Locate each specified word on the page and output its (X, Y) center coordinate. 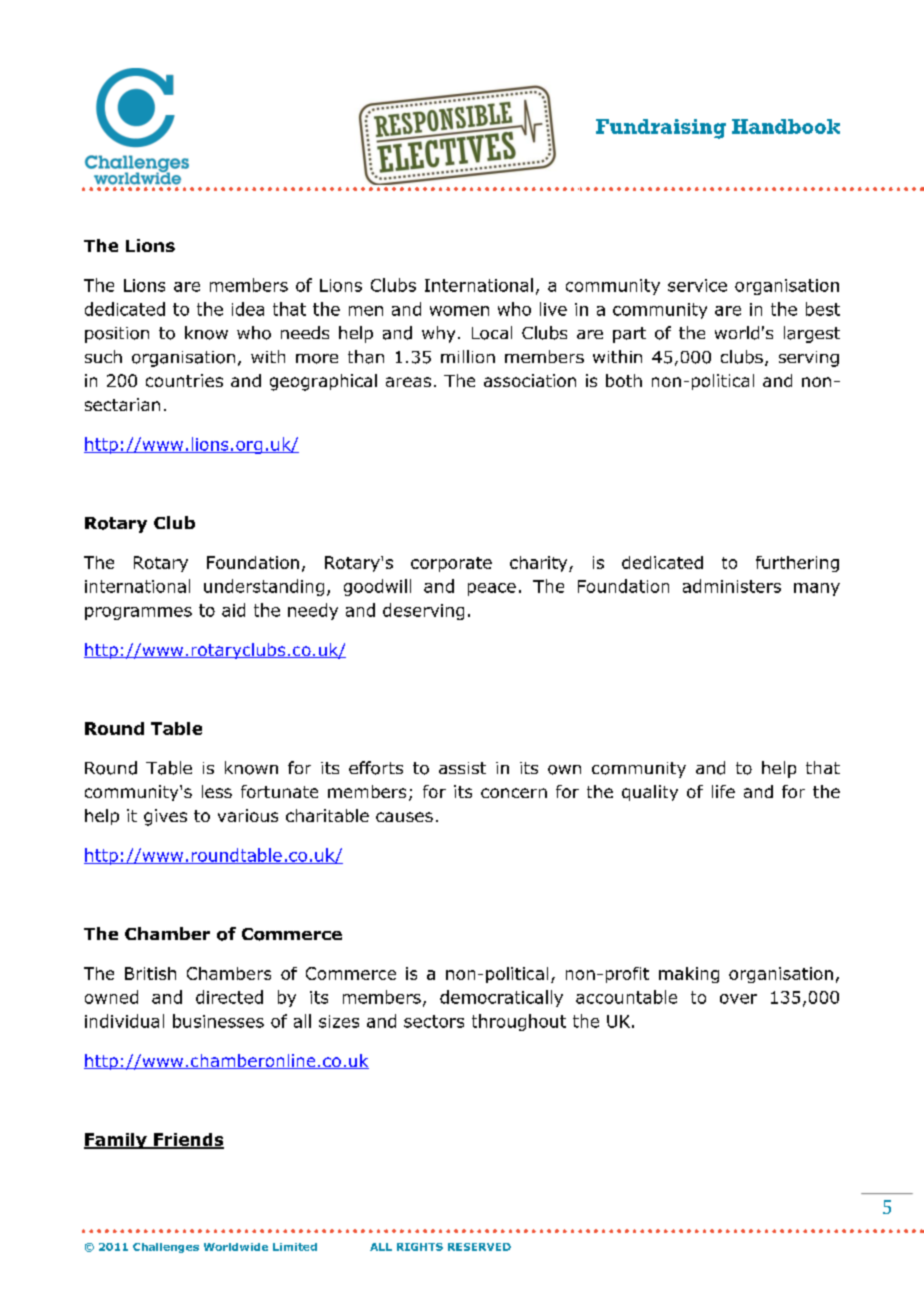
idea (248, 309)
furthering (797, 564)
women (459, 311)
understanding (264, 587)
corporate (451, 564)
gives (165, 817)
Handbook (786, 126)
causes (404, 817)
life (723, 791)
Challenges (166, 1248)
